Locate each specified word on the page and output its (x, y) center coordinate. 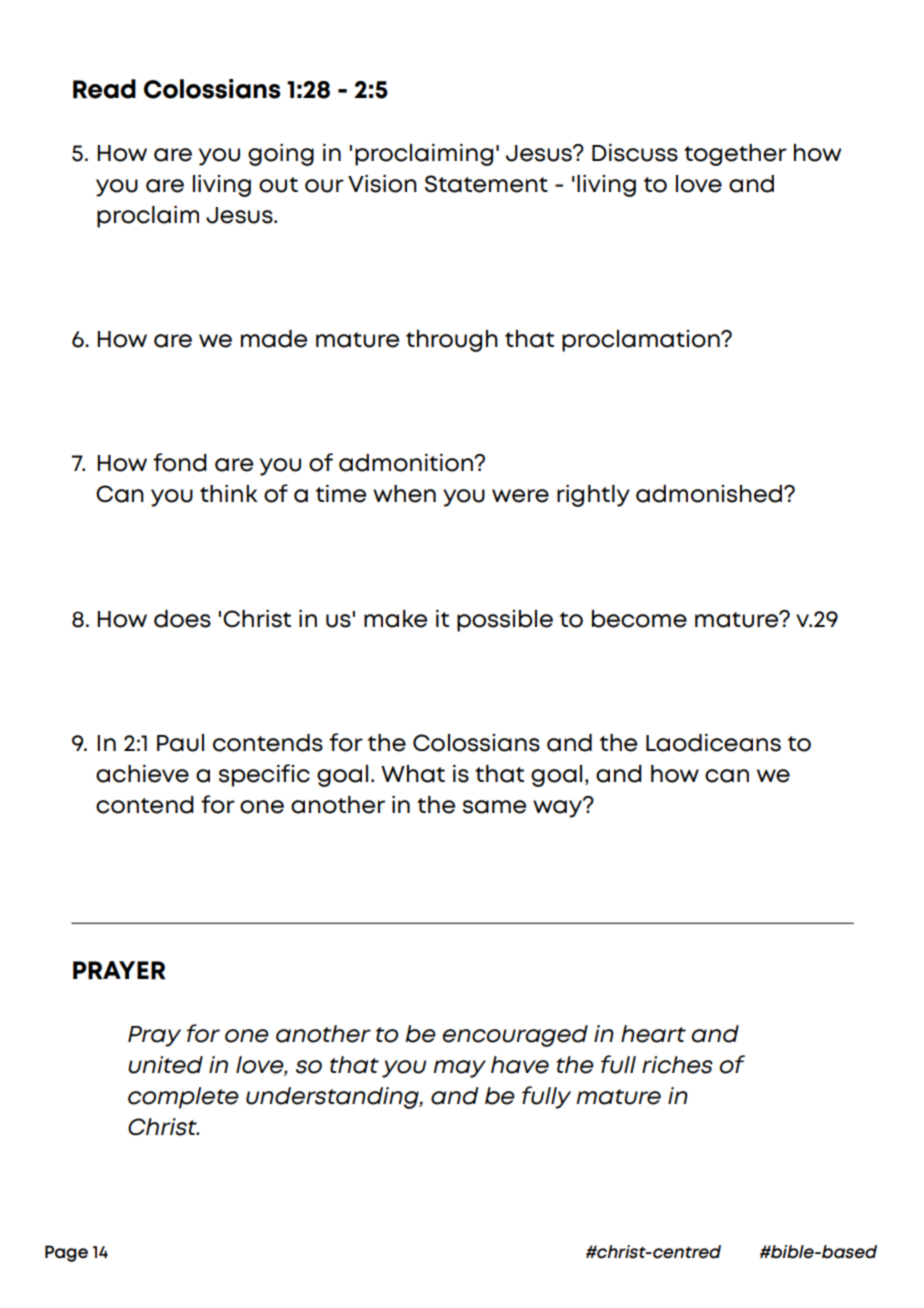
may (459, 1069)
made (274, 339)
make (395, 619)
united (165, 1065)
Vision (382, 184)
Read (104, 89)
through (452, 341)
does (182, 619)
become (639, 619)
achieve (142, 774)
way (559, 808)
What (413, 774)
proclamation (642, 341)
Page (66, 1253)
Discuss (635, 153)
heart (653, 1034)
